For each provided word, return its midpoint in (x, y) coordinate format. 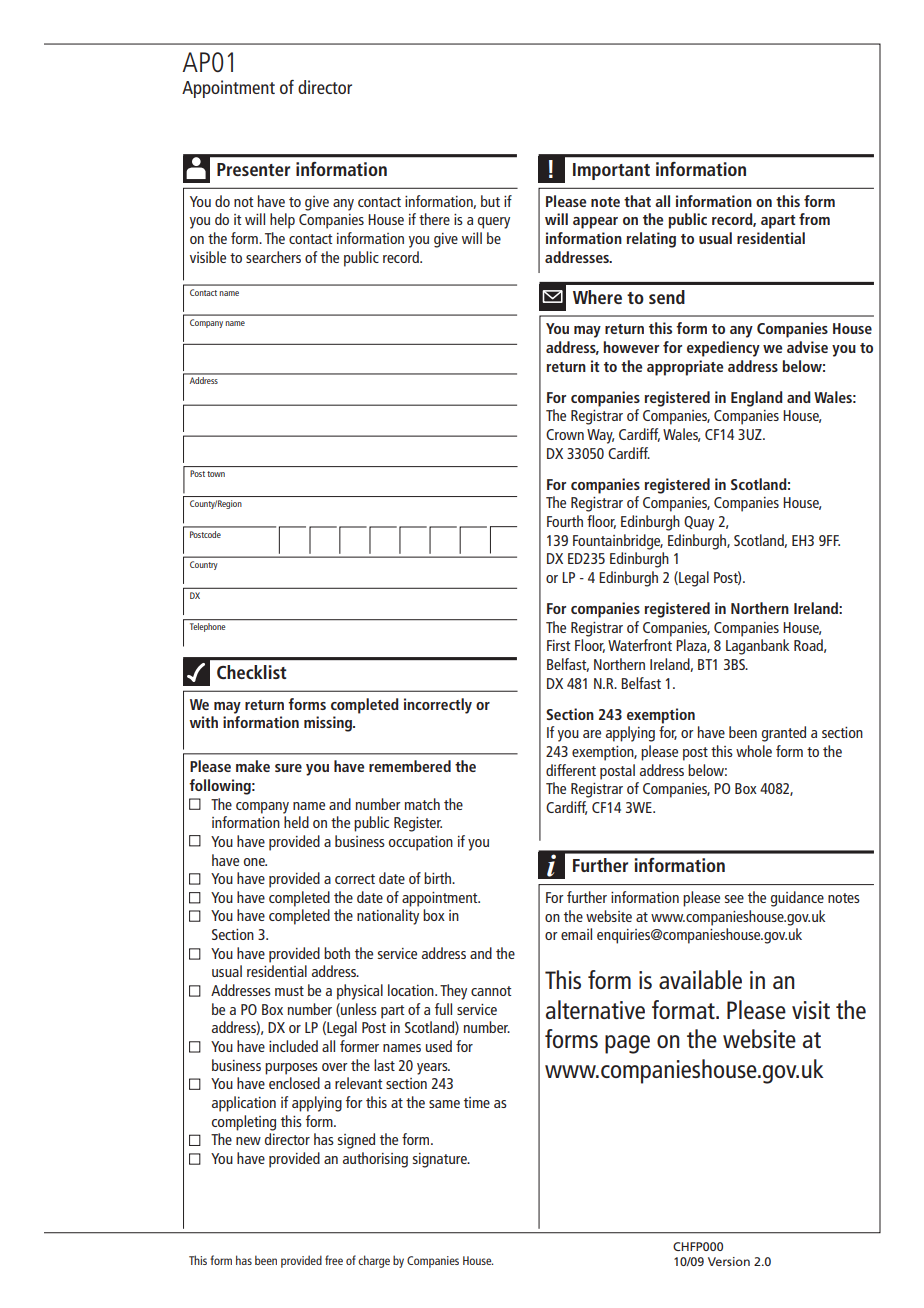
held (296, 822)
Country (204, 565)
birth (438, 878)
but (490, 201)
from (814, 219)
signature (441, 1160)
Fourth (565, 521)
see (734, 899)
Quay (699, 523)
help (282, 221)
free (334, 1260)
